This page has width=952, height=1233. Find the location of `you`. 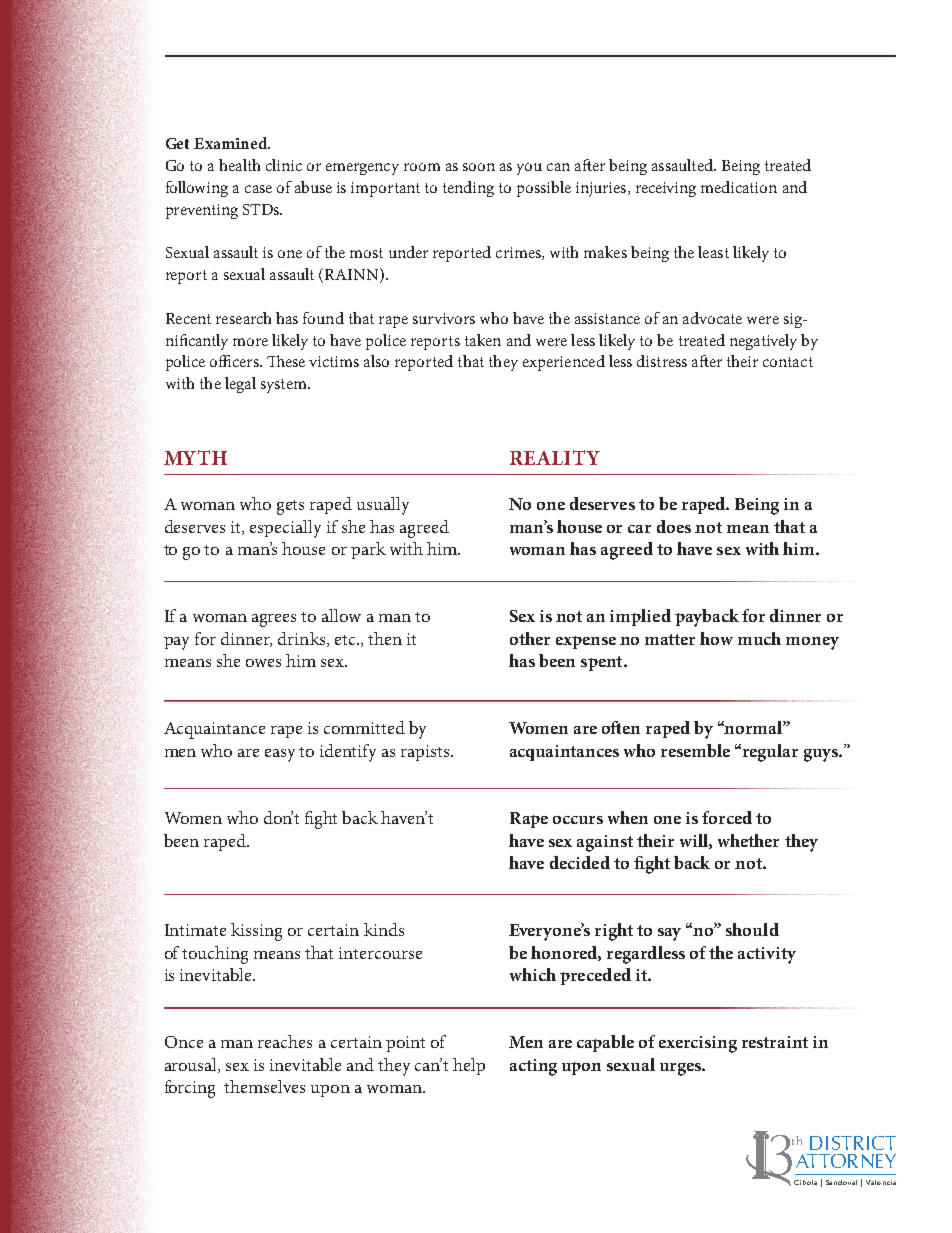

you is located at coordinates (529, 169).
